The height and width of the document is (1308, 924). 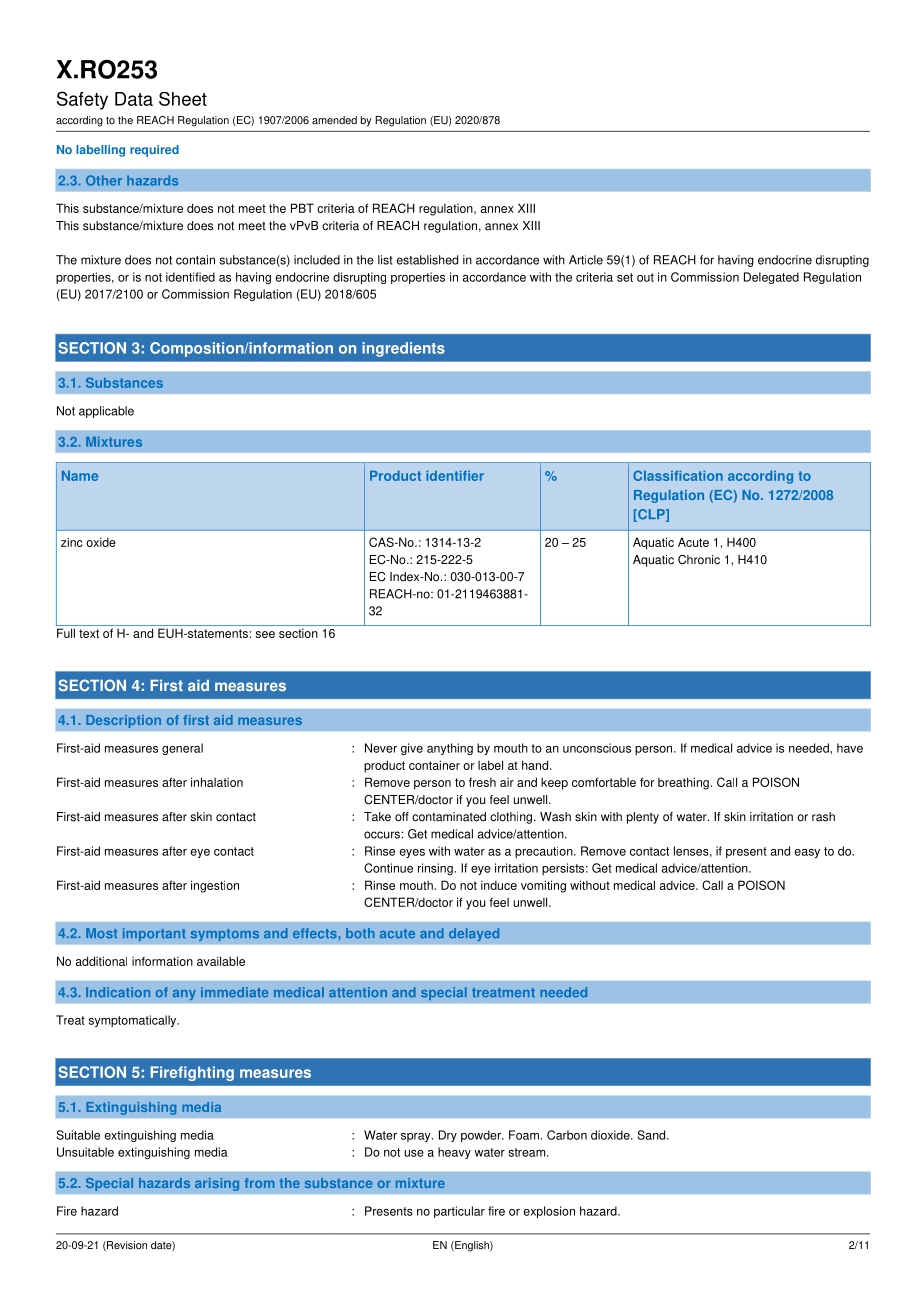 What do you see at coordinates (678, 475) in the document?
I see `Classification` at bounding box center [678, 475].
